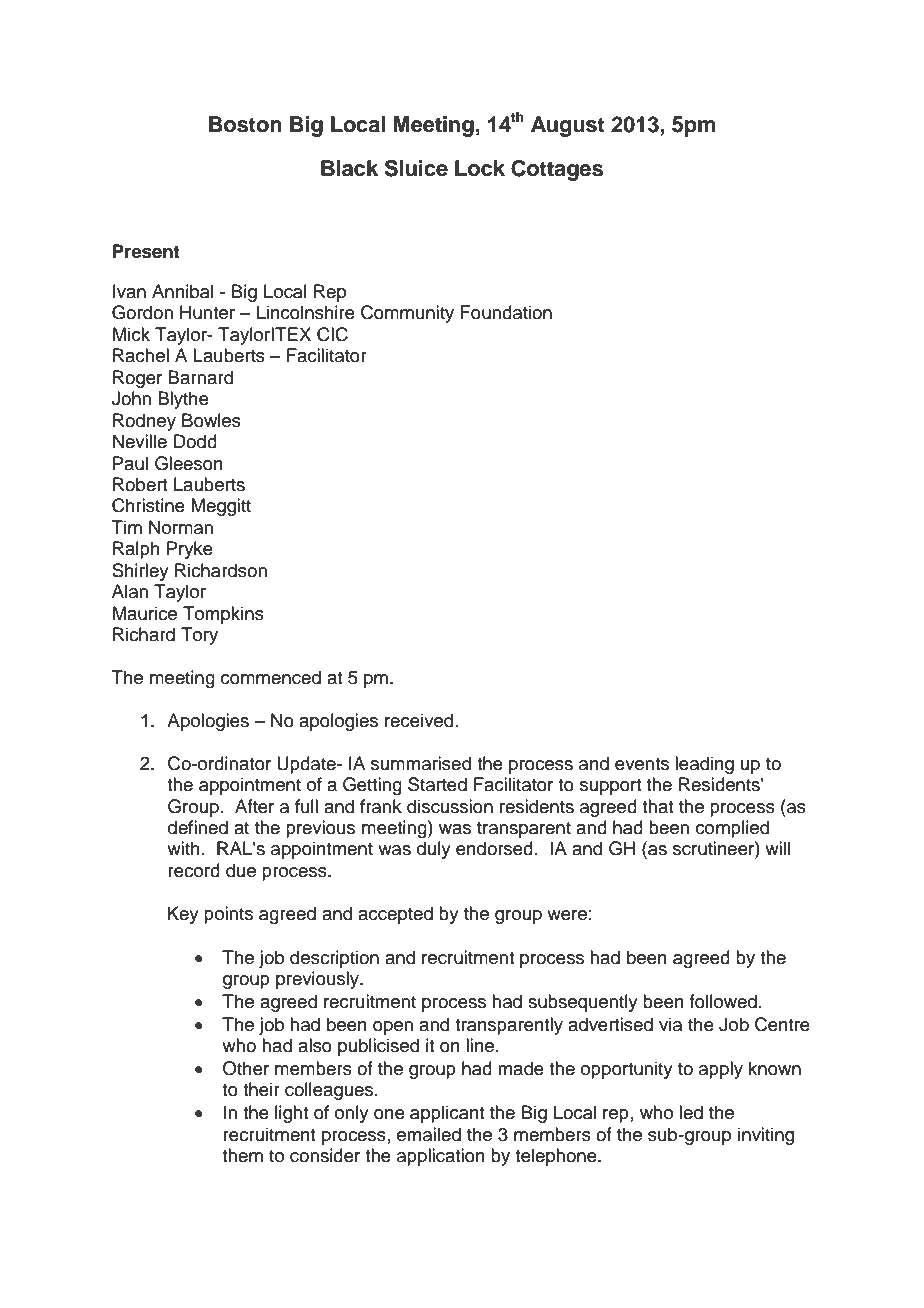  What do you see at coordinates (419, 720) in the screenshot?
I see `received` at bounding box center [419, 720].
